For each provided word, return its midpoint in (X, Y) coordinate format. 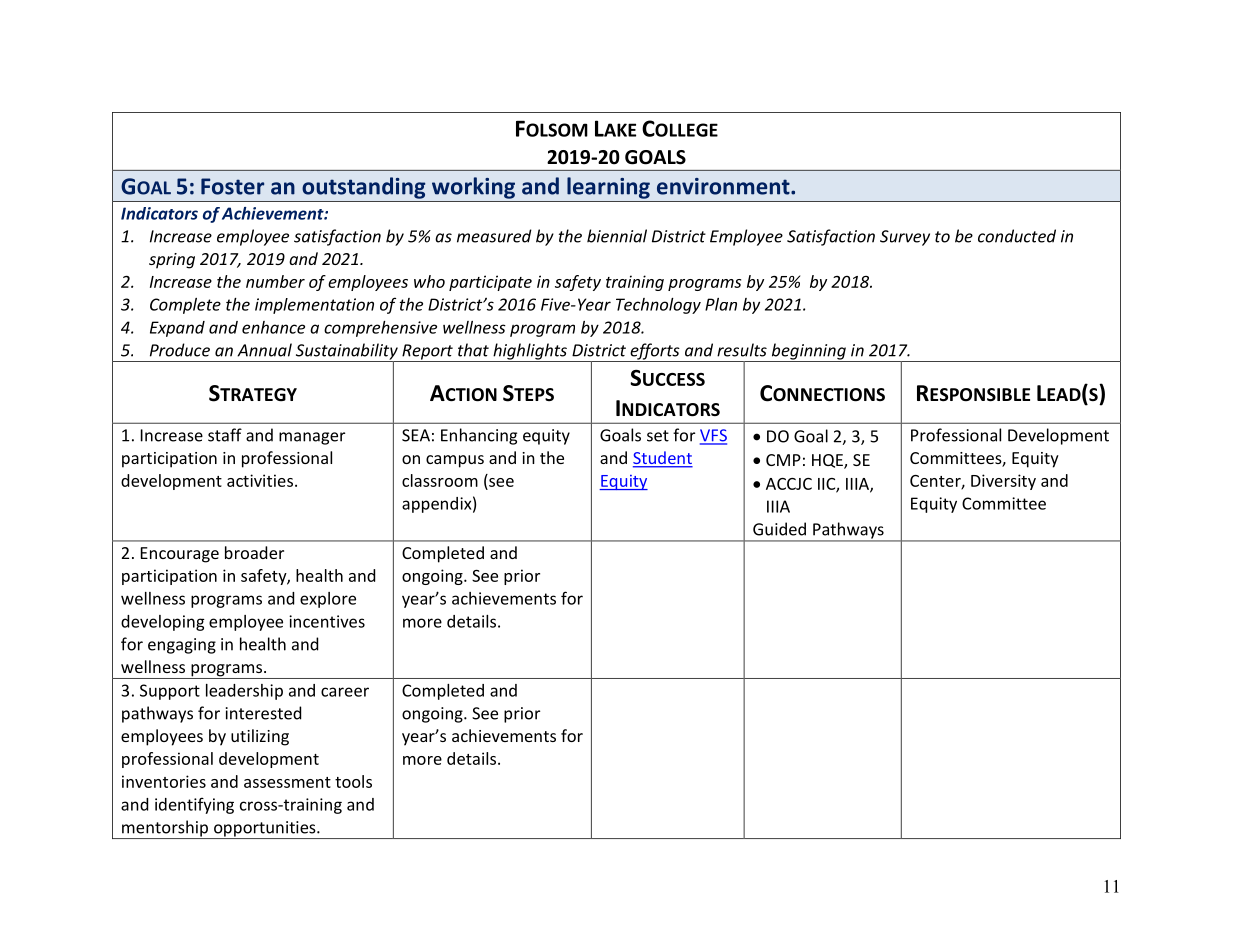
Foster (232, 186)
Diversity (1003, 482)
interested (263, 713)
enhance (273, 327)
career (345, 692)
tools (353, 781)
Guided (779, 529)
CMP (783, 460)
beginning (808, 352)
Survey (905, 238)
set (658, 436)
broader (254, 552)
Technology (658, 306)
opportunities (265, 830)
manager (312, 438)
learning (608, 188)
